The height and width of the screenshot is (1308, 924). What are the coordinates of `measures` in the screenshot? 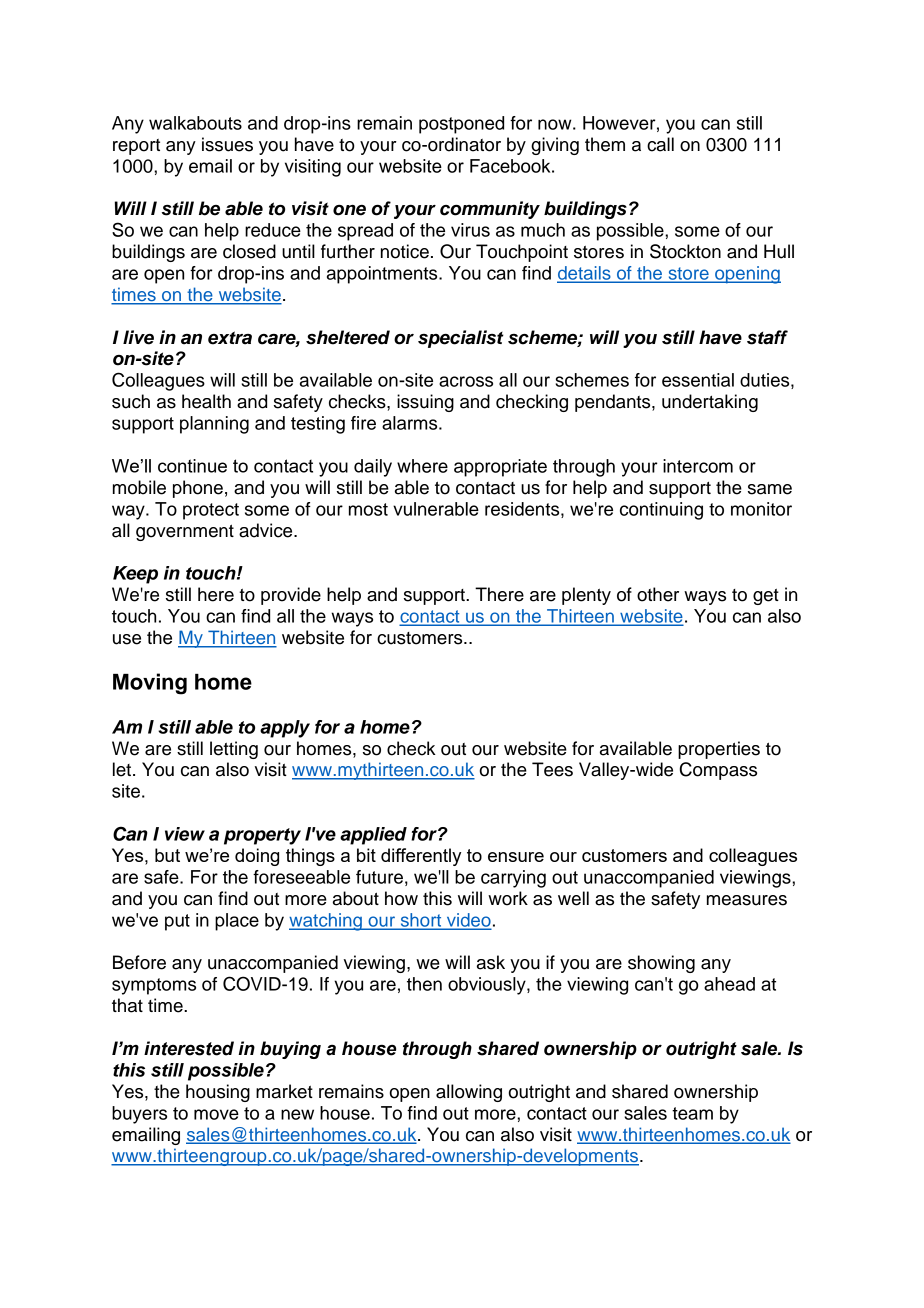 It's located at (747, 900).
